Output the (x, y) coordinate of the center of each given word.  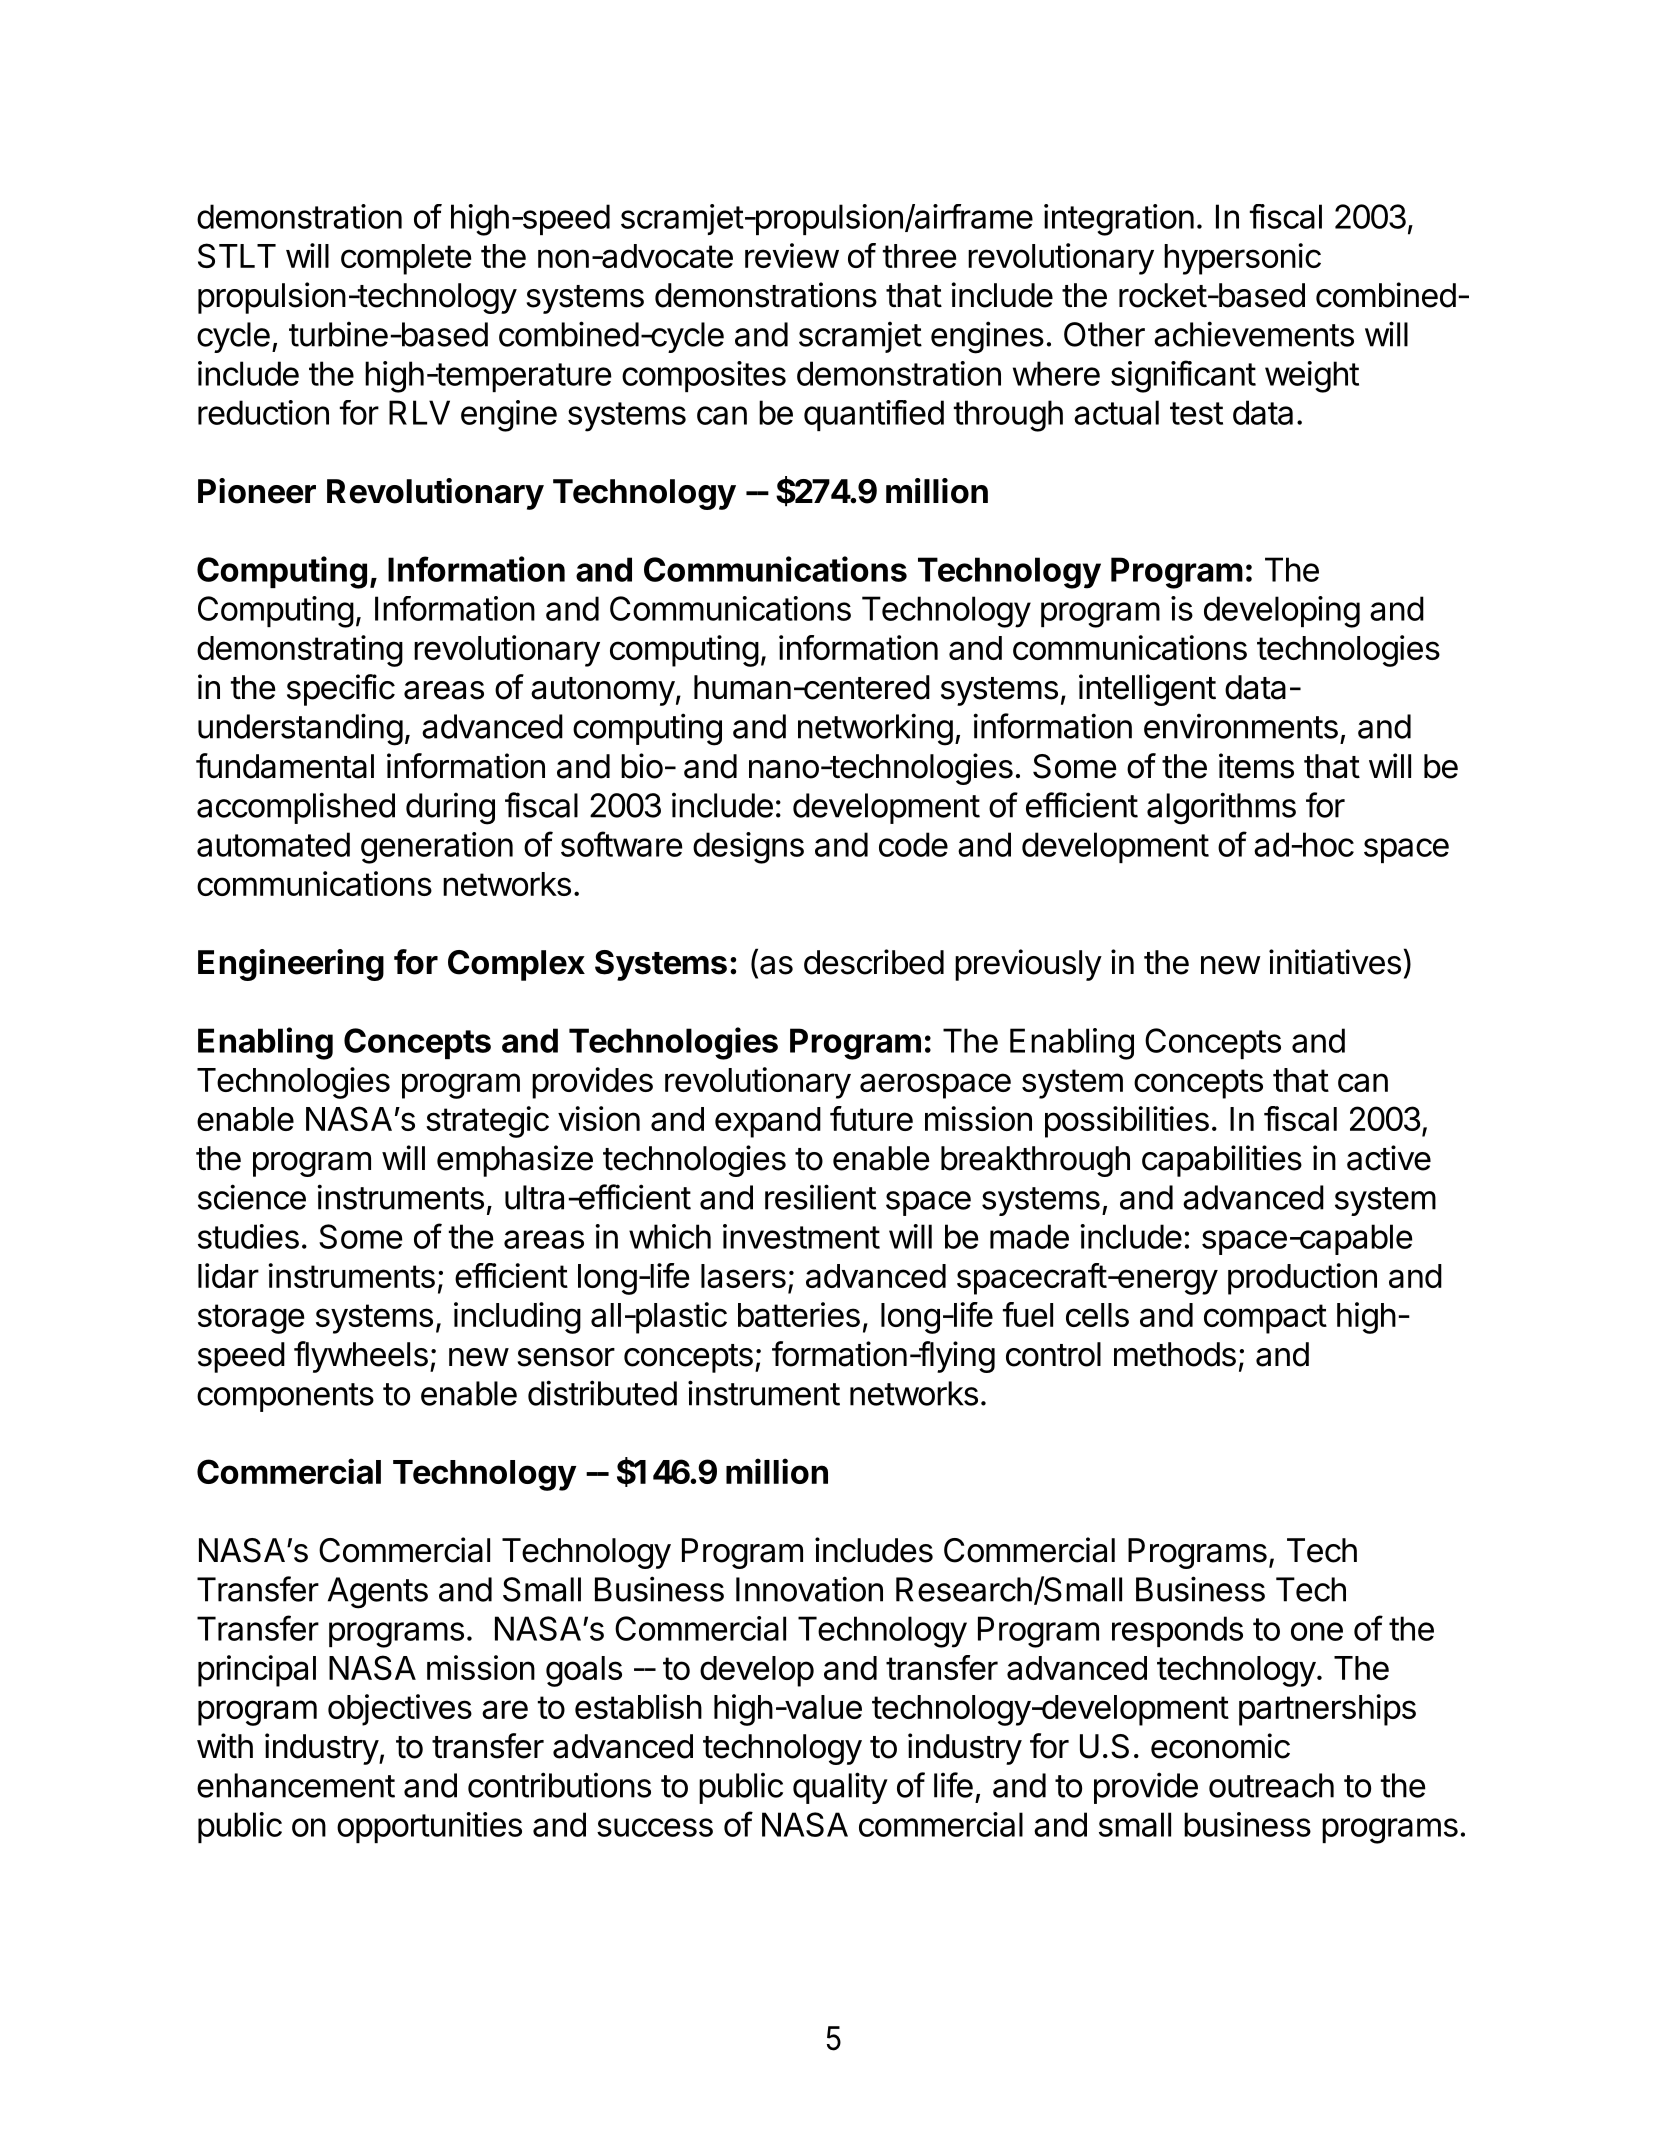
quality (840, 1788)
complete (406, 259)
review (792, 255)
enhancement (296, 1785)
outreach (1271, 1785)
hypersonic (1242, 259)
